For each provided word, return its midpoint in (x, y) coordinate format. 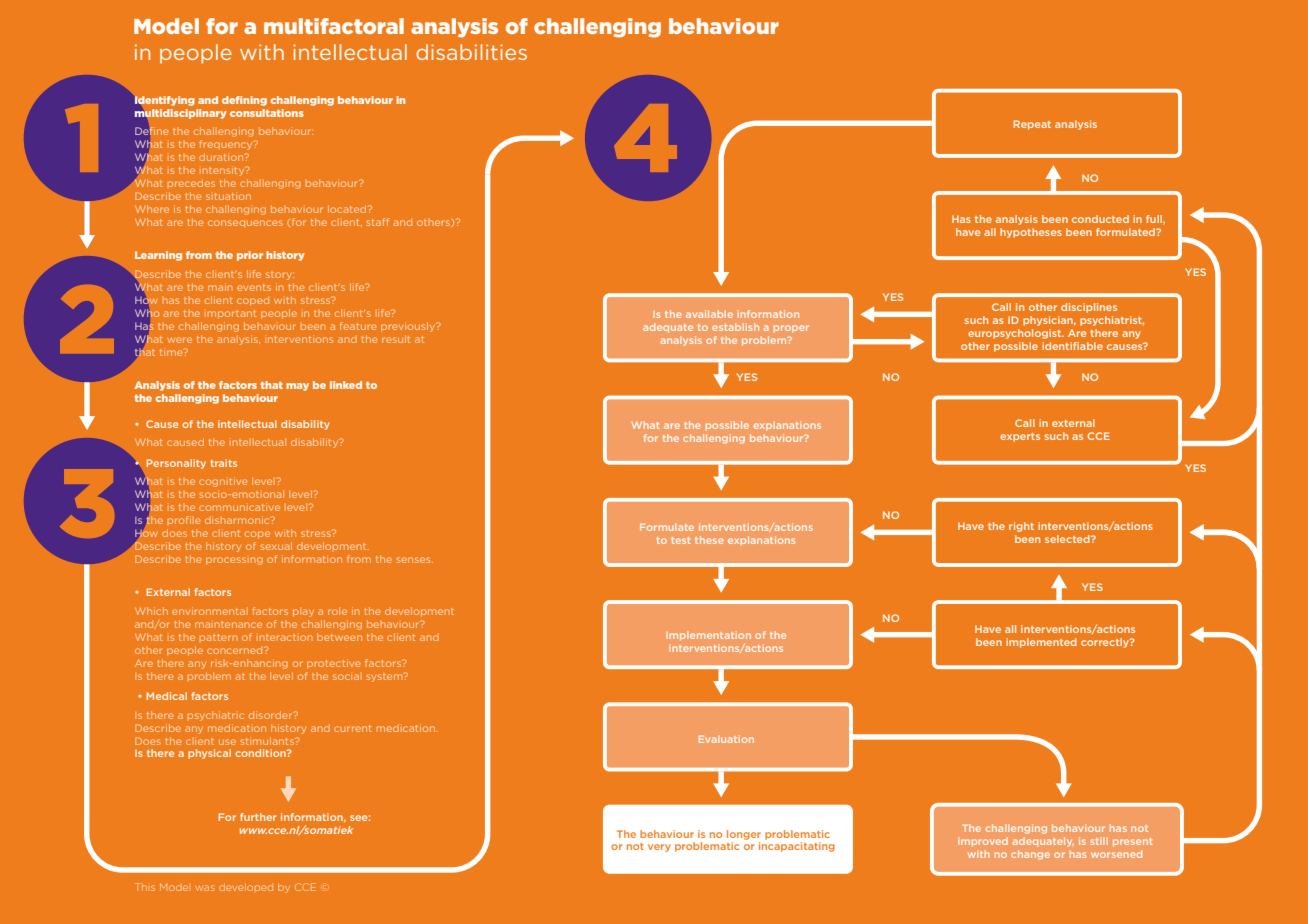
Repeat (1032, 125)
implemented (1041, 643)
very (659, 848)
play (303, 612)
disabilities (471, 52)
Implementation (708, 636)
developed (246, 887)
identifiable (1072, 346)
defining (244, 101)
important (230, 314)
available (709, 314)
